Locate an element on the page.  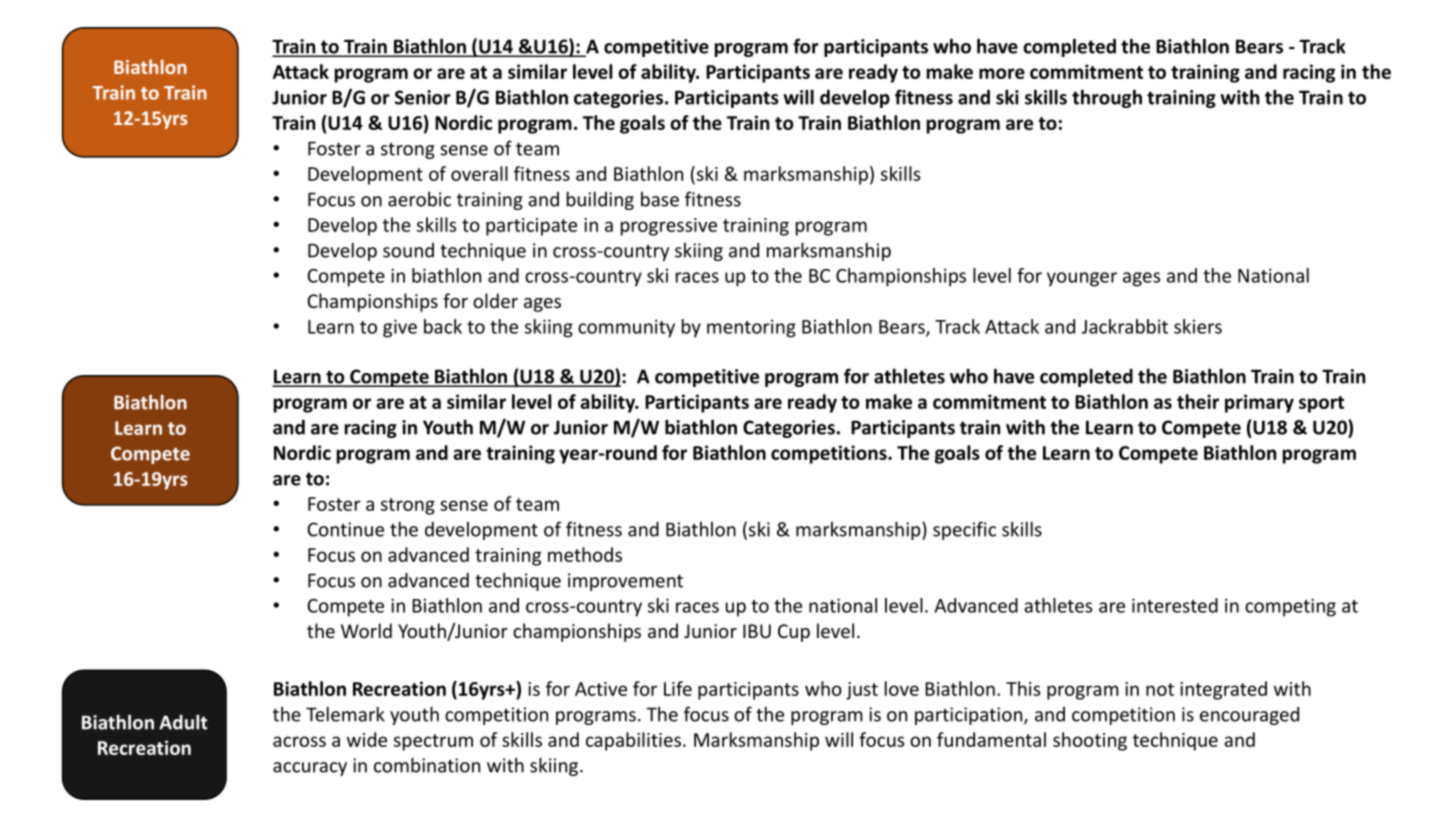
Senior is located at coordinates (423, 97).
